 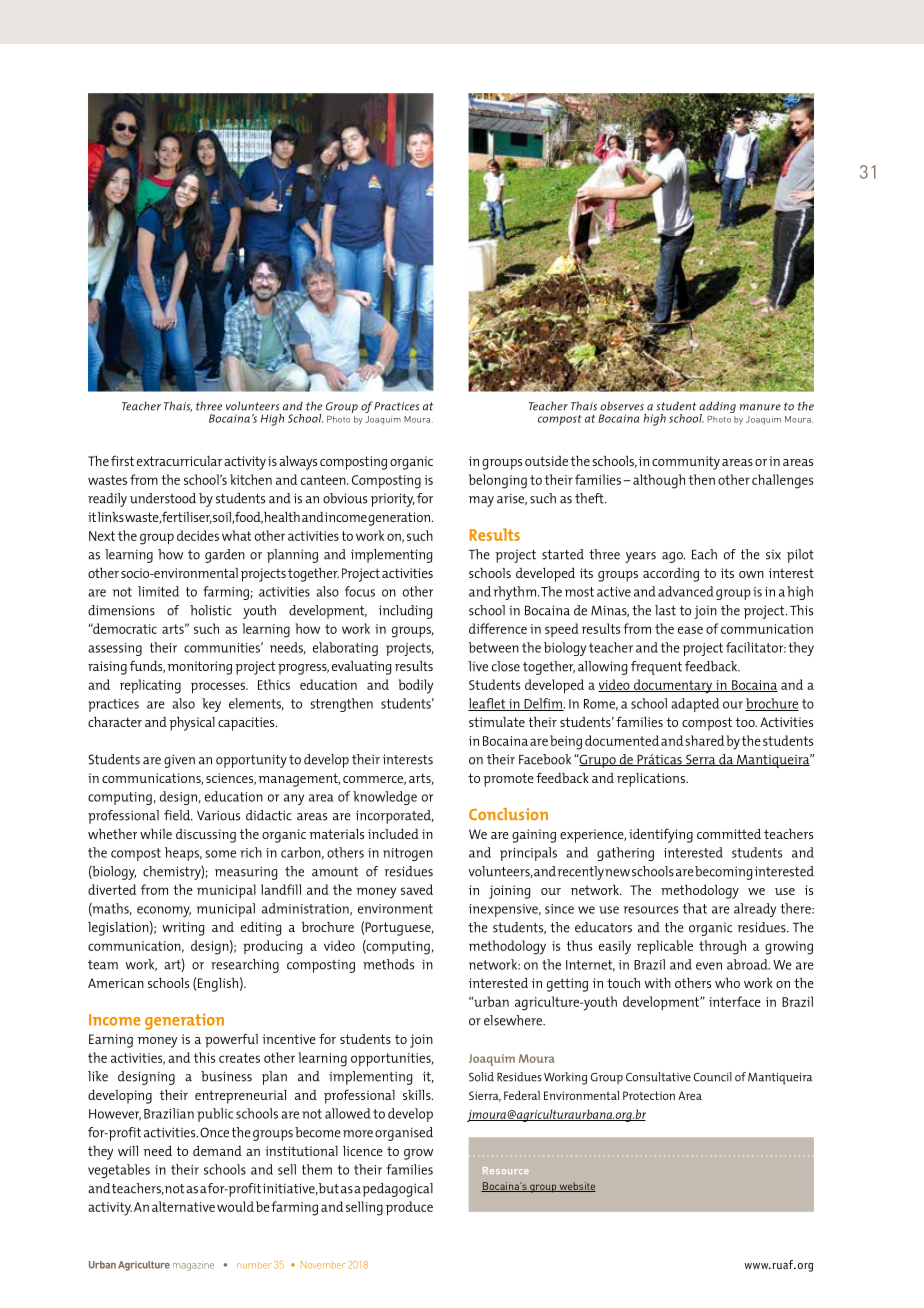 I want to click on adding, so click(x=717, y=408).
